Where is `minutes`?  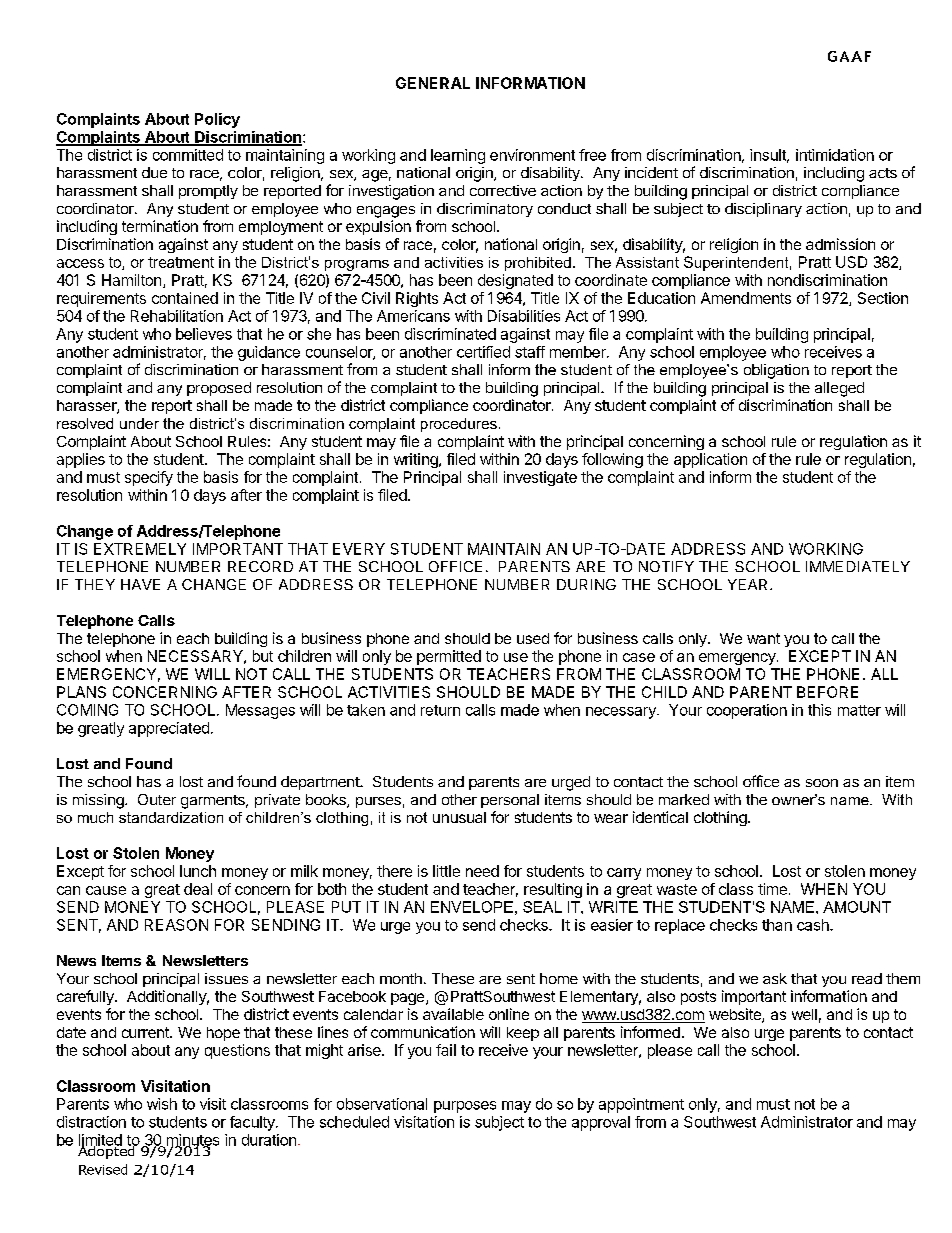 minutes is located at coordinates (191, 1141).
